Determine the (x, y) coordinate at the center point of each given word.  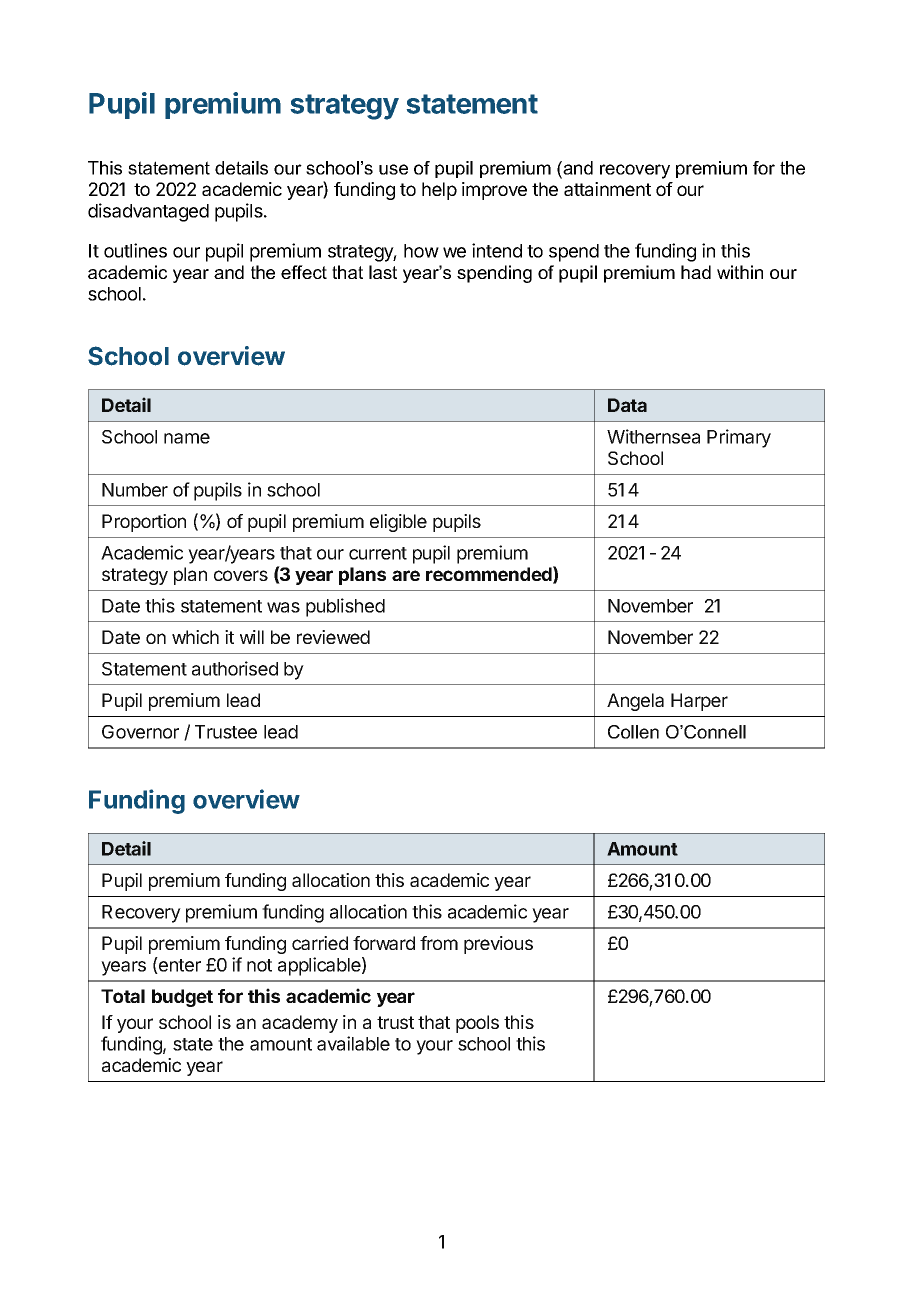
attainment (607, 189)
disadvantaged (148, 212)
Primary (739, 438)
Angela (635, 702)
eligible (398, 523)
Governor (140, 732)
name (187, 438)
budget (182, 998)
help (439, 191)
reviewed (333, 637)
